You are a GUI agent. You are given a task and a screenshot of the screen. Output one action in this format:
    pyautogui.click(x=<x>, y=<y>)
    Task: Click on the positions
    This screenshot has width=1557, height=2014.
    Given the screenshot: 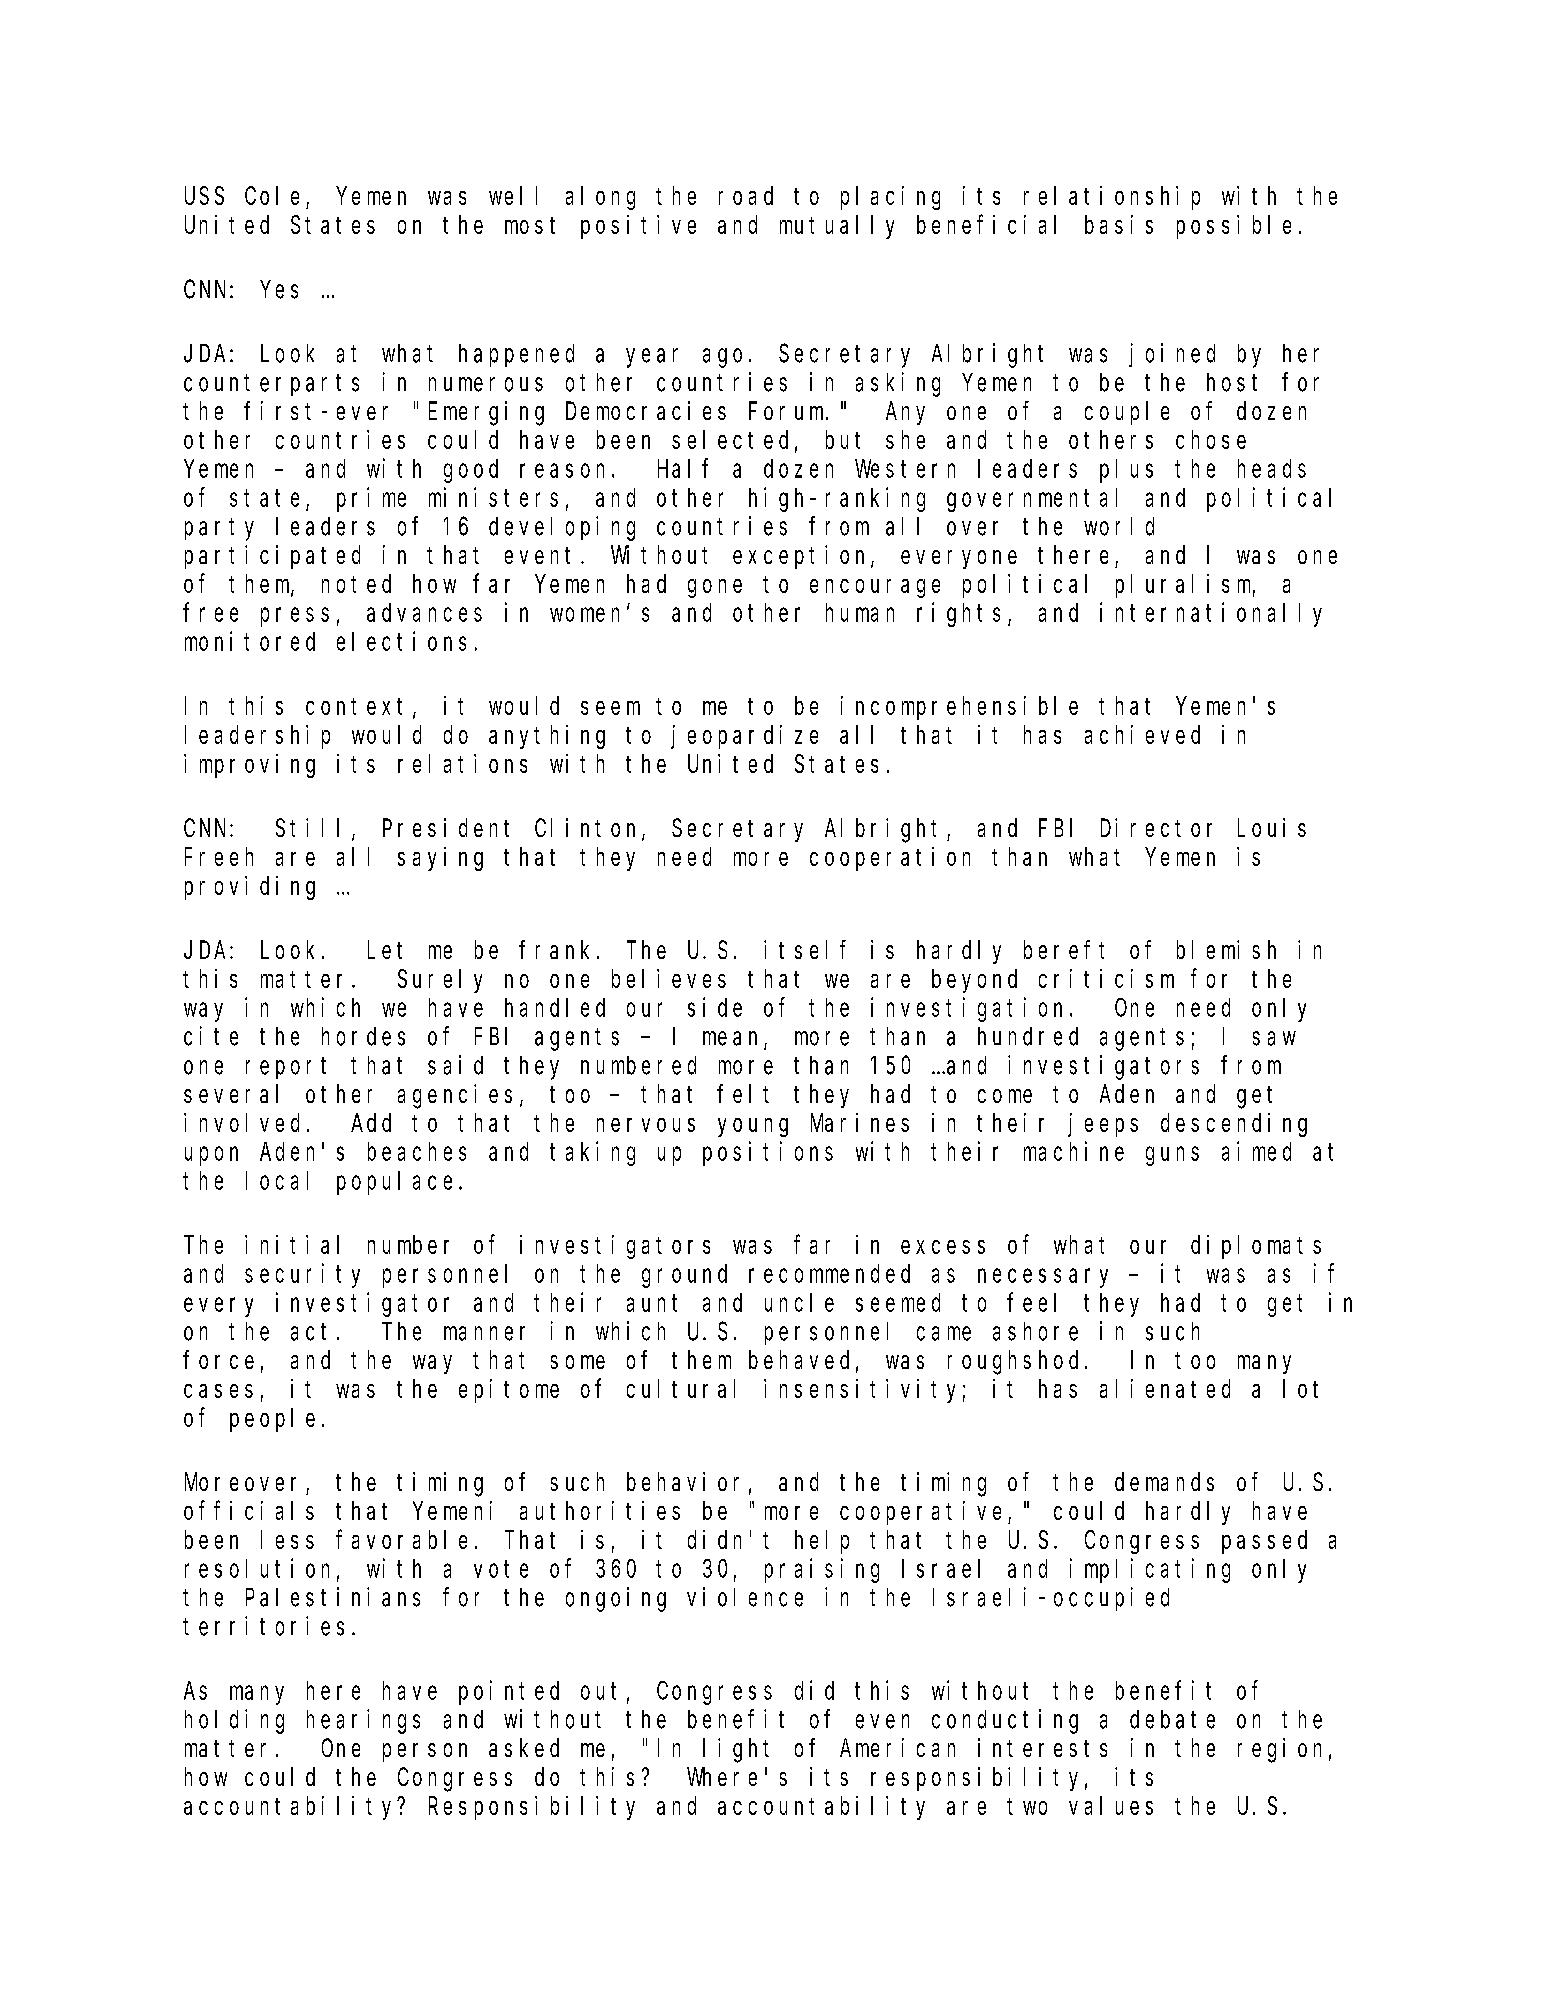 What is the action you would take?
    pyautogui.click(x=768, y=1153)
